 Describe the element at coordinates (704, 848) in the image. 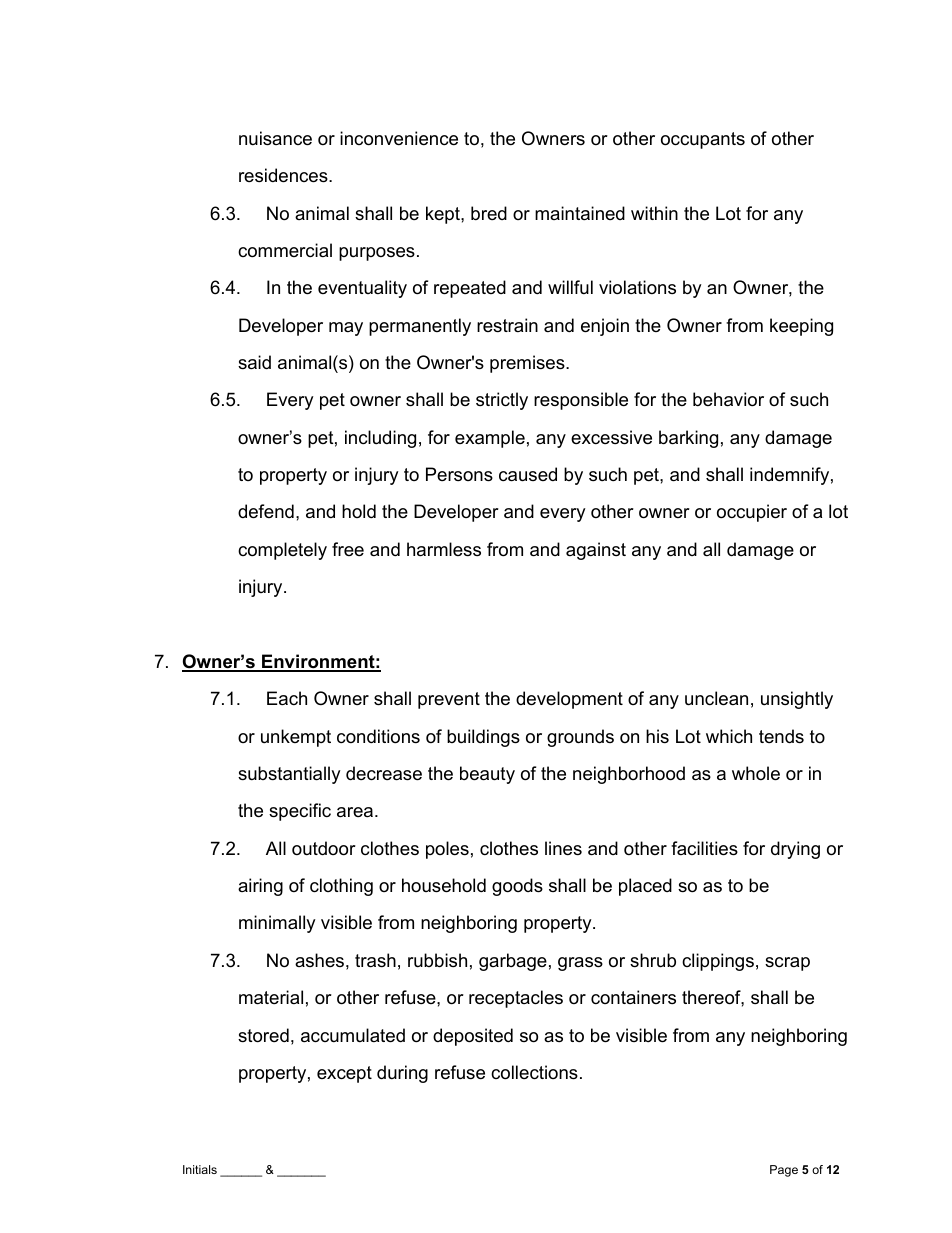

I see `facilities` at that location.
